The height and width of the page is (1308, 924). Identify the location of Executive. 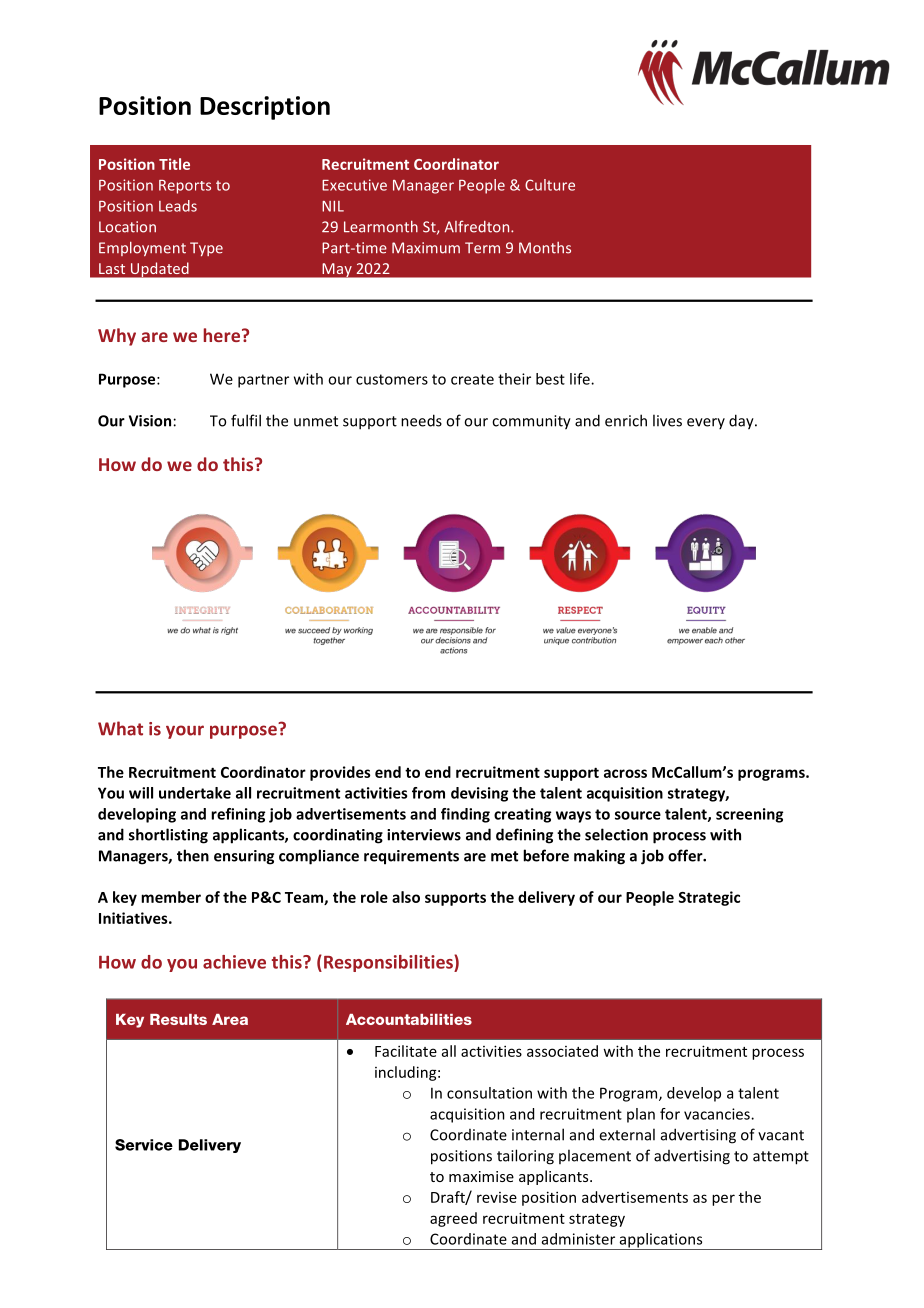
(354, 185).
